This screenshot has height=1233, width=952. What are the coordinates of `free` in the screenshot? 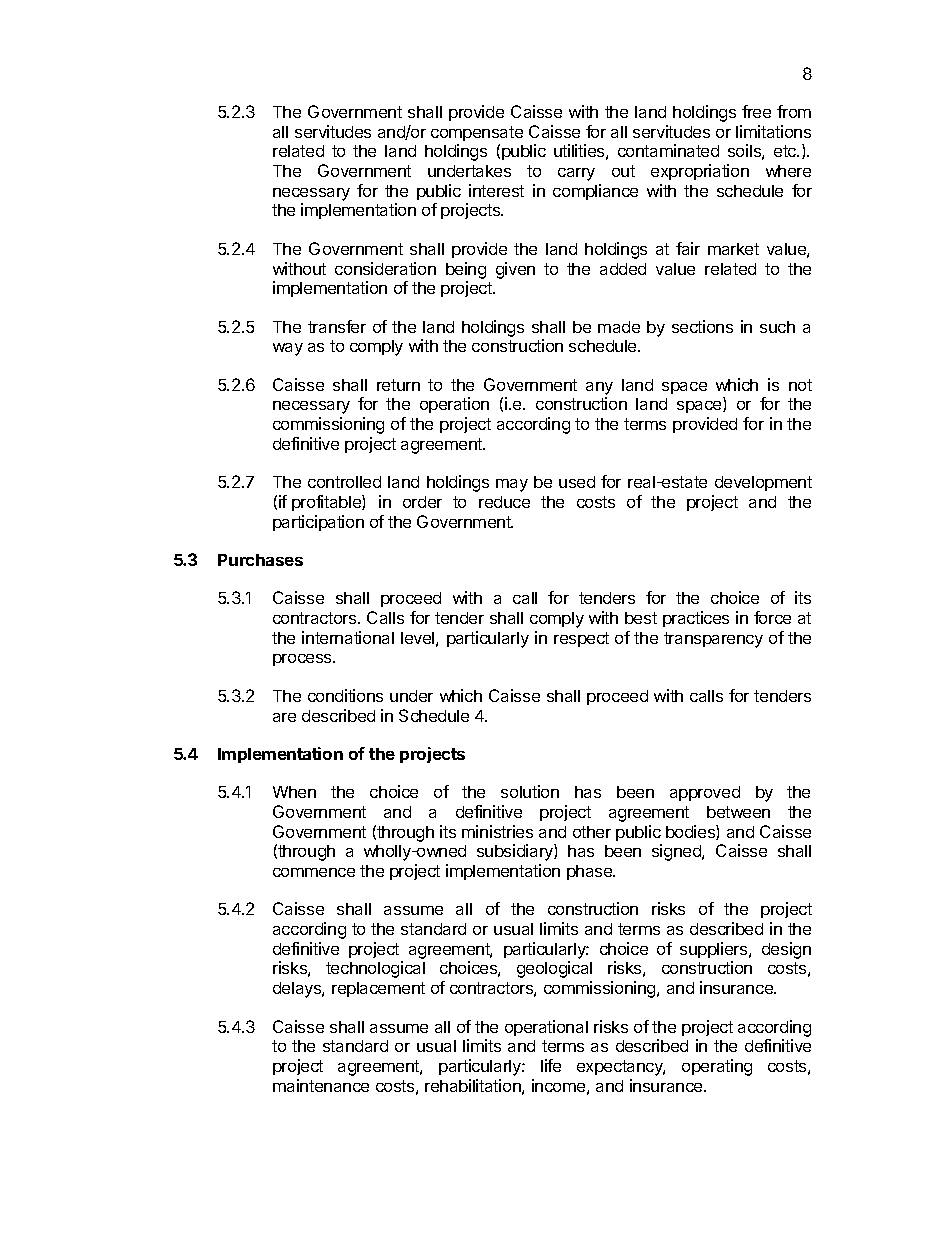 It's located at (756, 111).
